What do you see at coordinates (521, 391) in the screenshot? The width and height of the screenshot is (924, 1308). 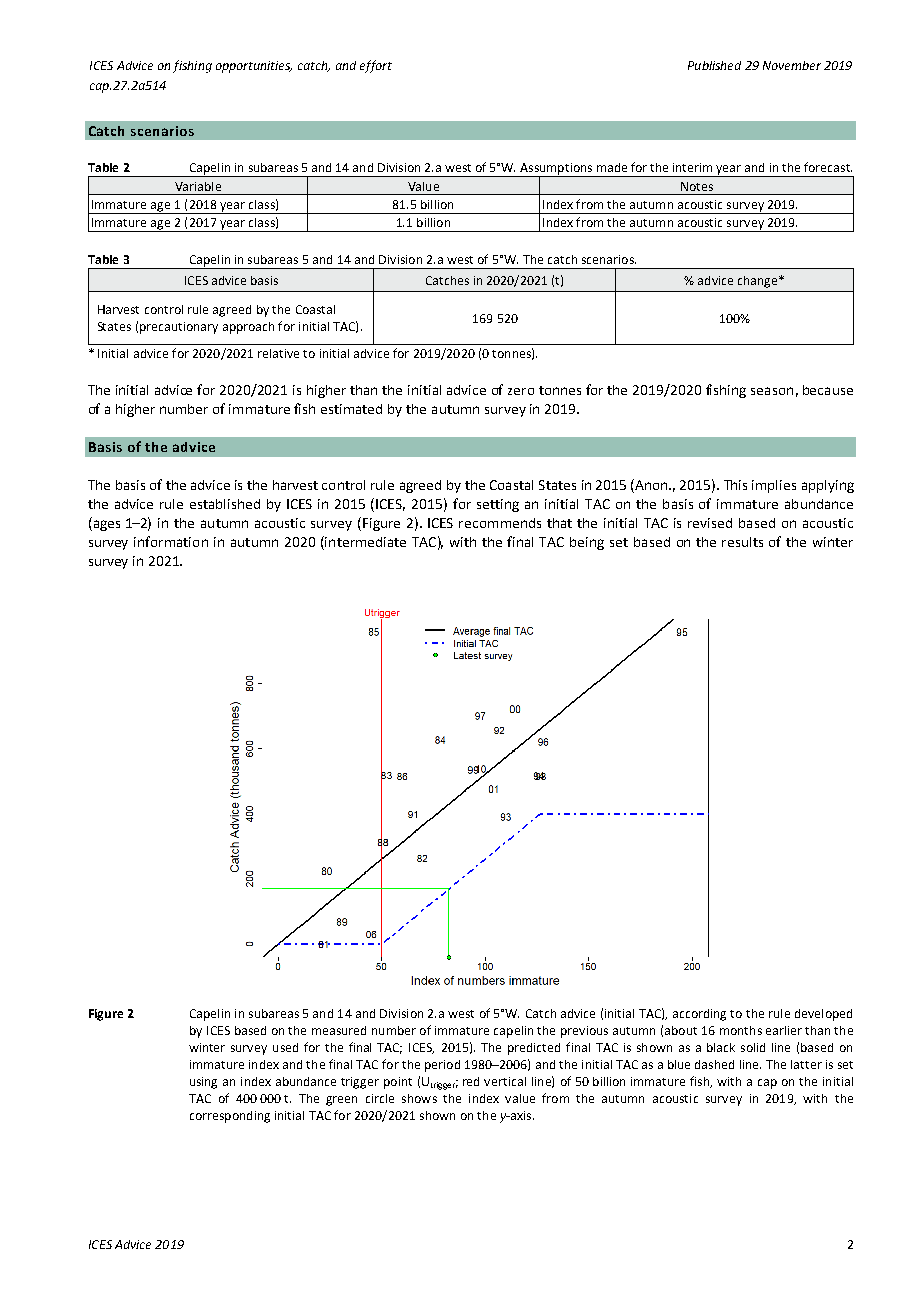 I see `zero` at bounding box center [521, 391].
